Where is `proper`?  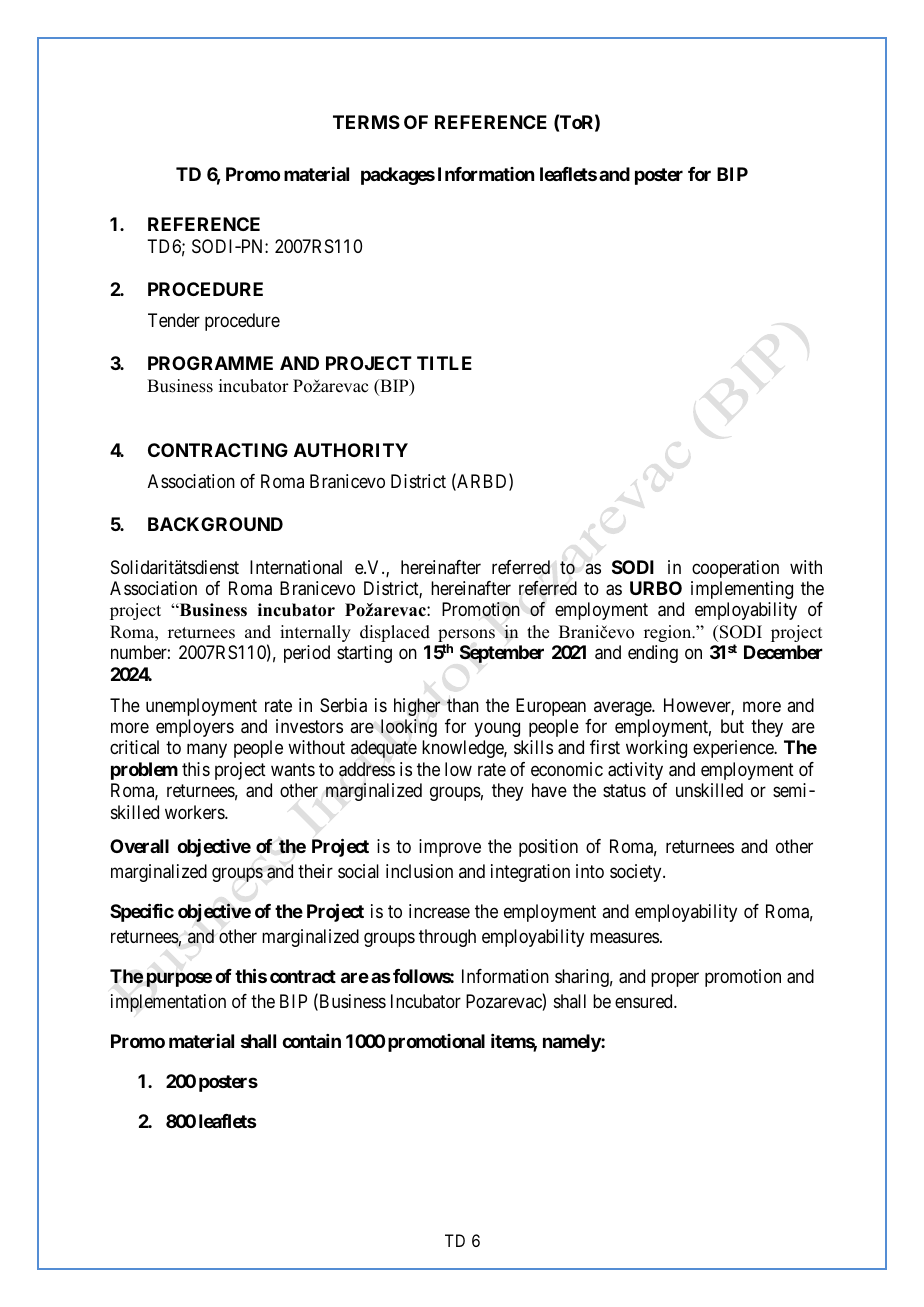
proper is located at coordinates (675, 980).
